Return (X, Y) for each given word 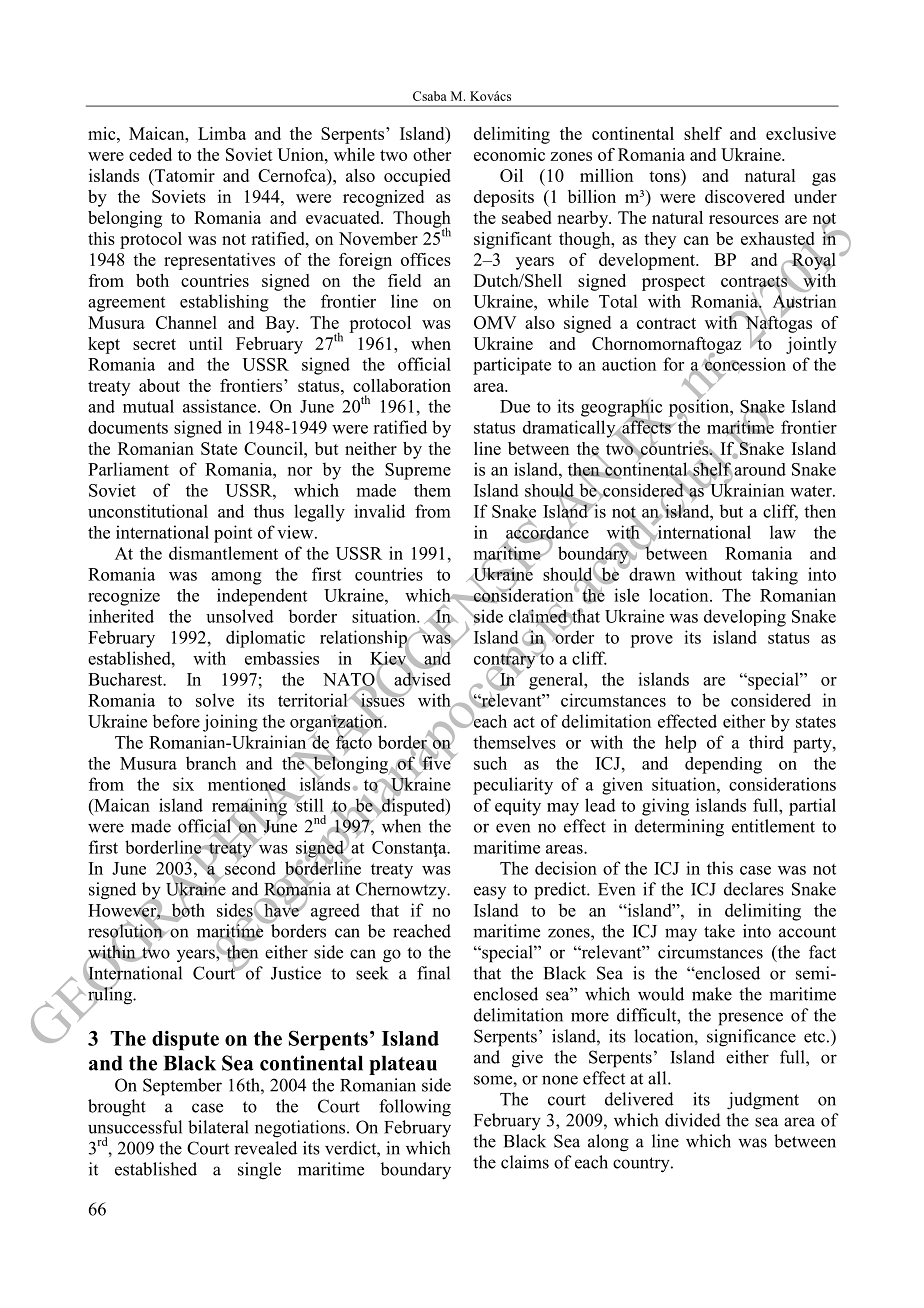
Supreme (418, 471)
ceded (150, 154)
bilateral (218, 1127)
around (760, 469)
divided (693, 1120)
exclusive (801, 133)
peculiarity (513, 786)
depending (723, 765)
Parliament (128, 469)
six (183, 784)
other (432, 154)
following (415, 1108)
